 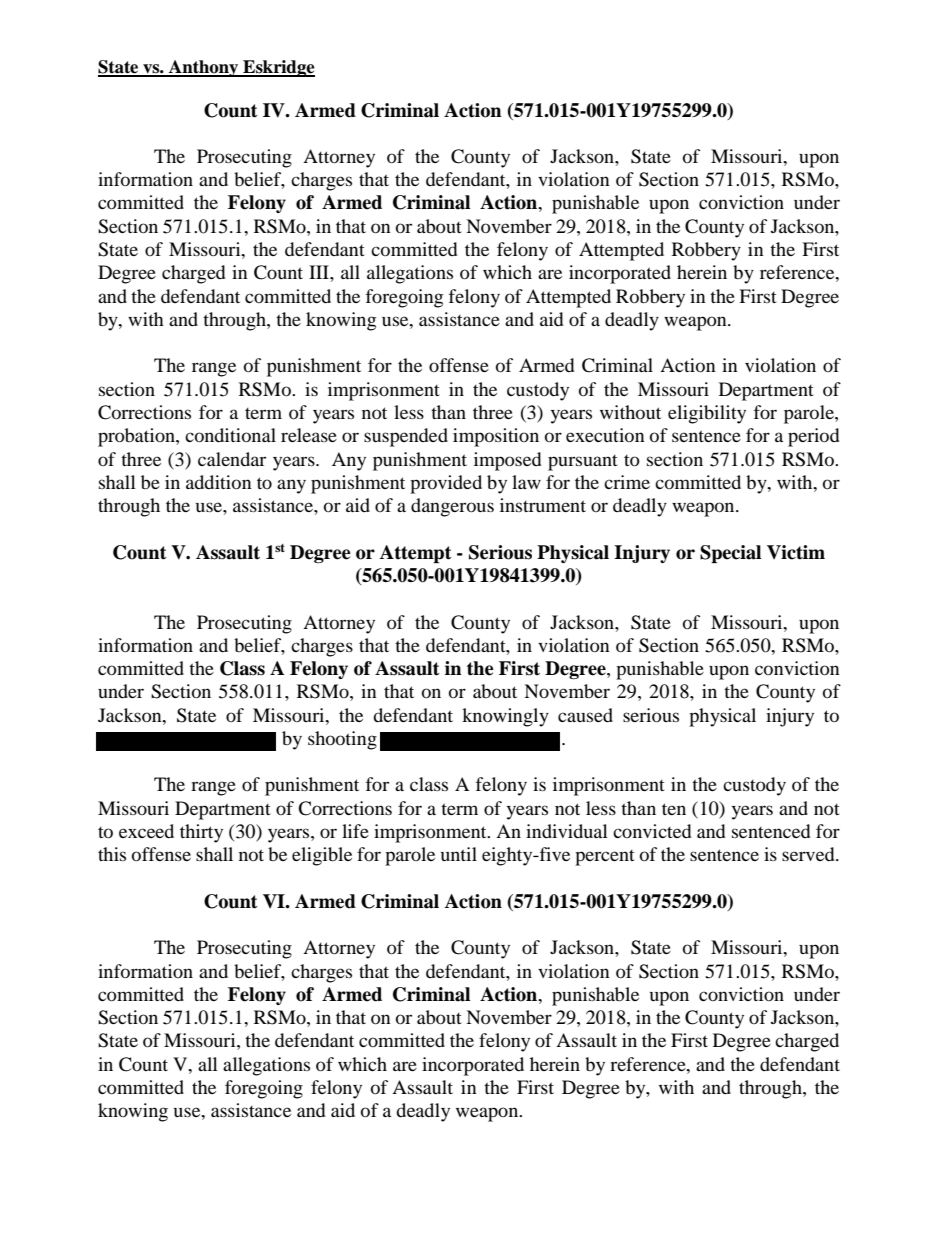 I want to click on addition, so click(x=219, y=482).
